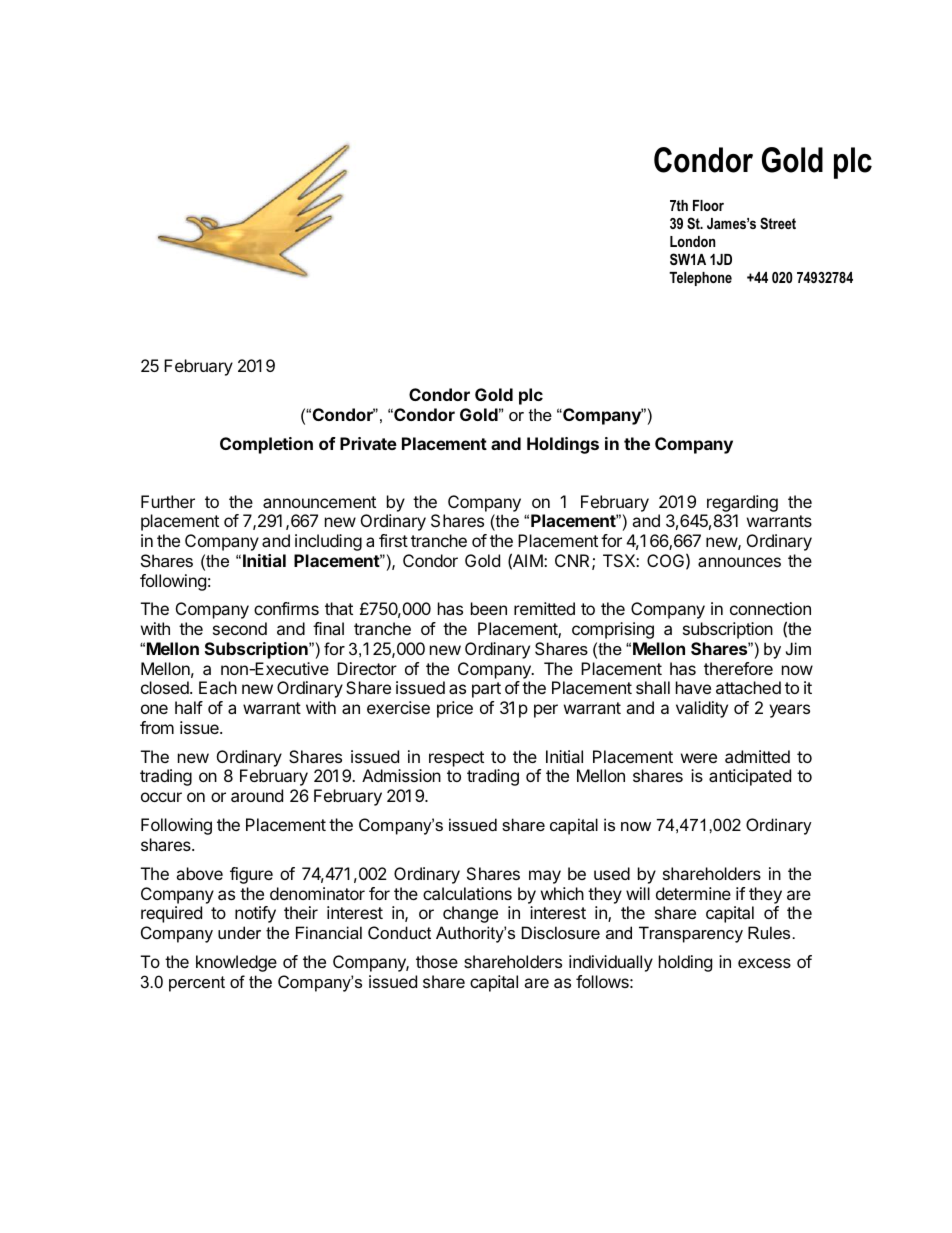 The width and height of the image is (952, 1233). I want to click on Completion, so click(266, 445).
